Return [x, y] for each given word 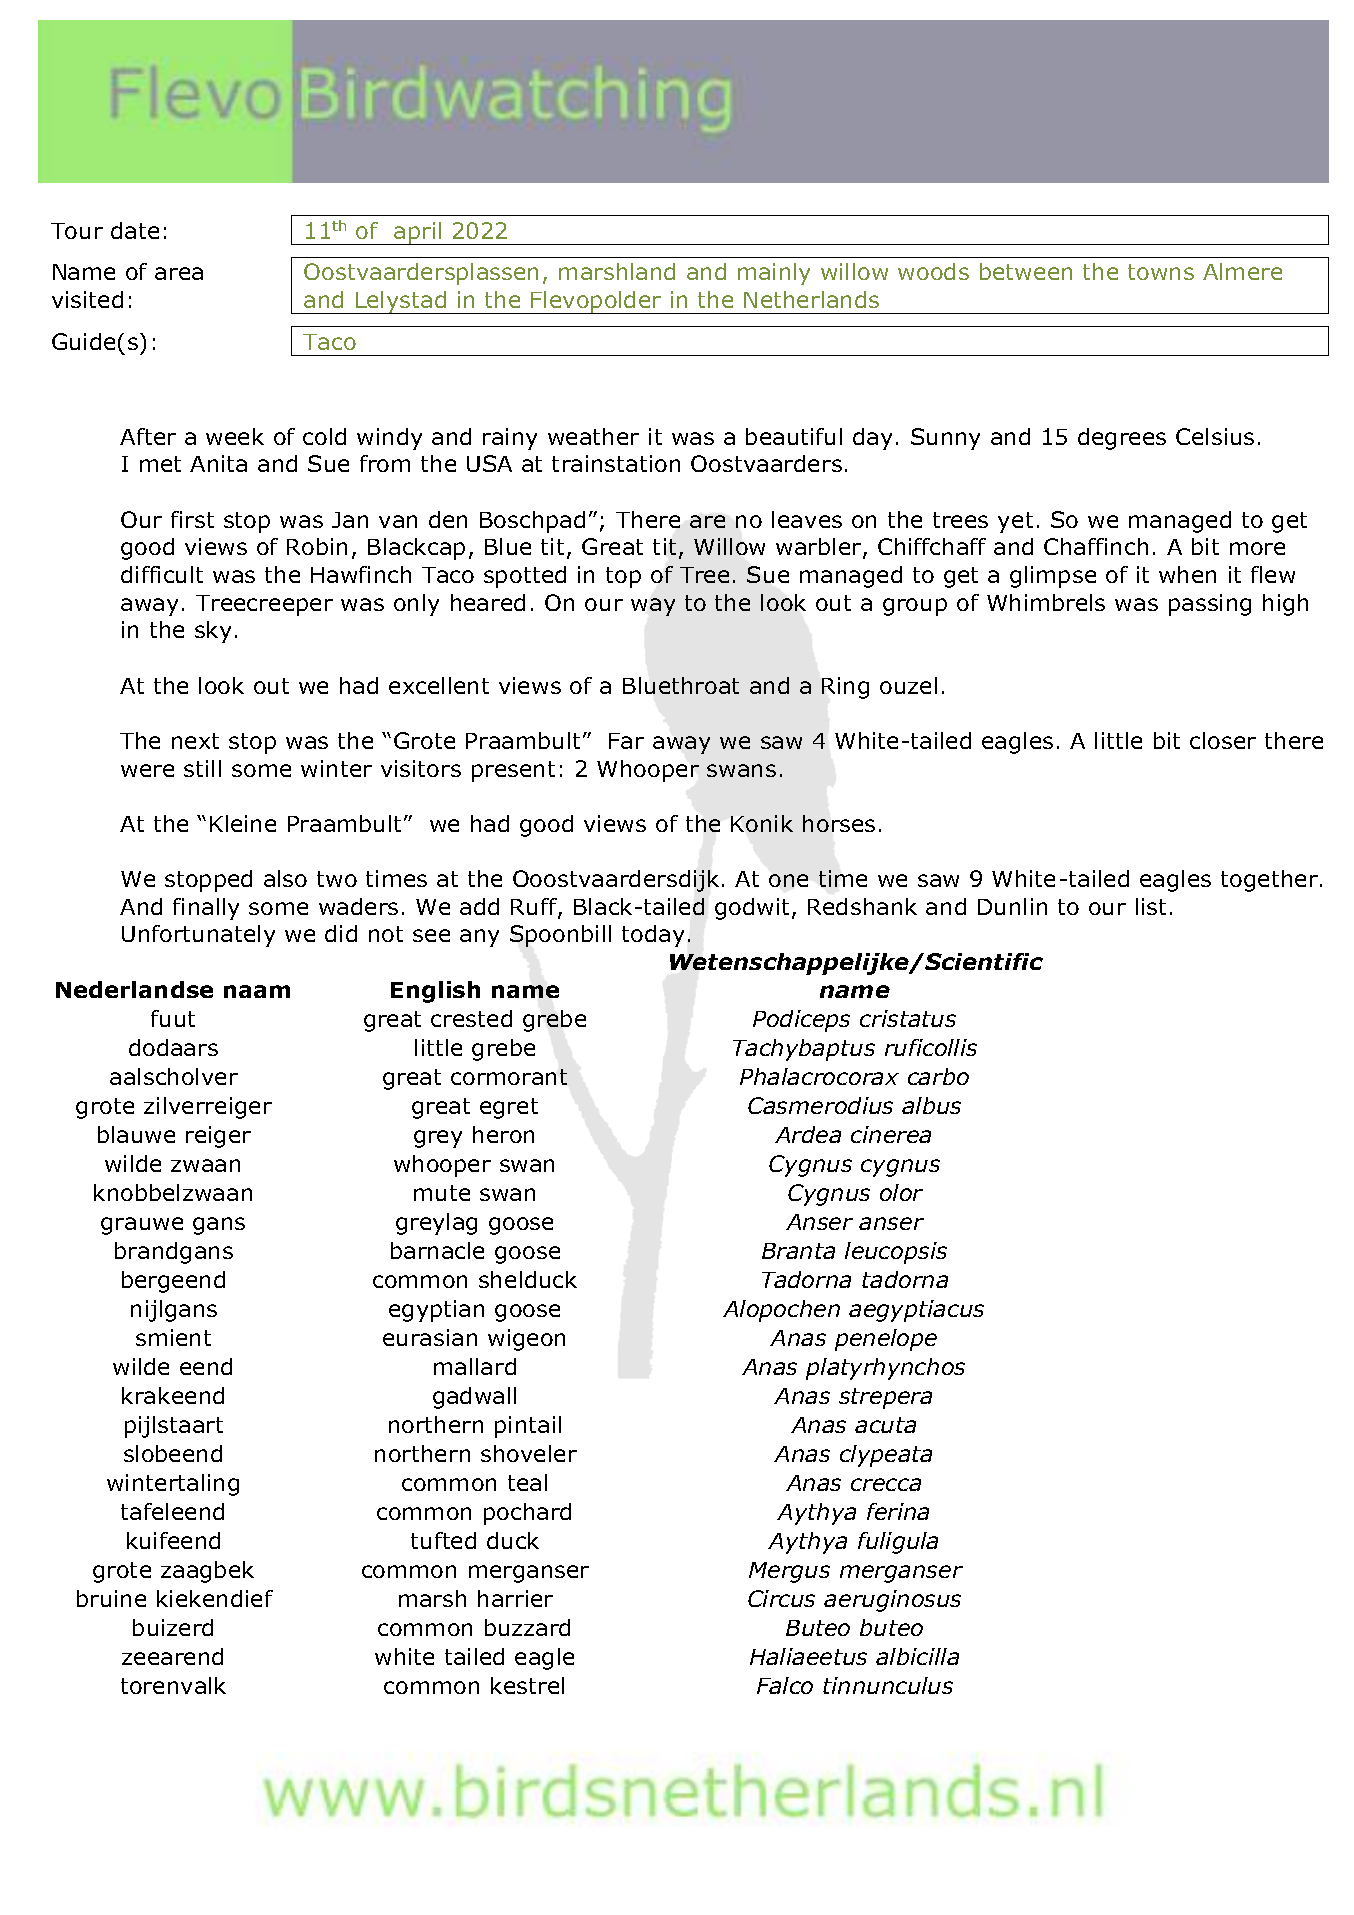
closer [1223, 740]
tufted [443, 1540]
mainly [774, 274]
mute [442, 1193]
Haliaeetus [808, 1656]
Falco [785, 1685]
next [195, 741]
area [179, 273]
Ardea [808, 1134]
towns [1161, 272]
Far [626, 741]
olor [901, 1192]
